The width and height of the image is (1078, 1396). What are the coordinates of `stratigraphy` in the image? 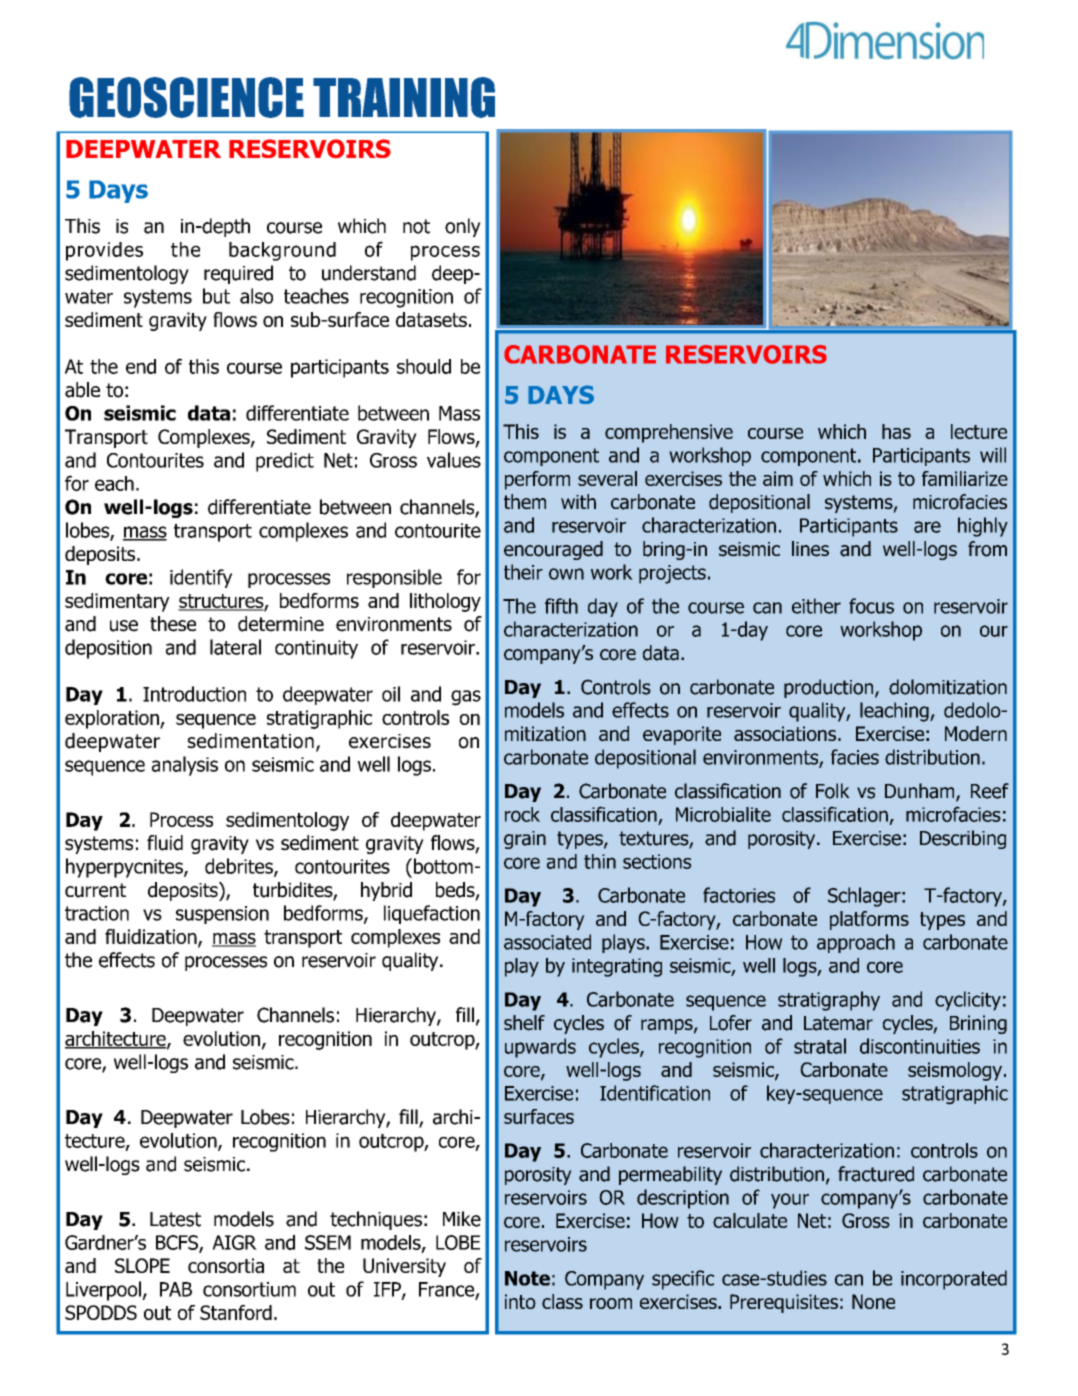 It's located at (829, 1001).
